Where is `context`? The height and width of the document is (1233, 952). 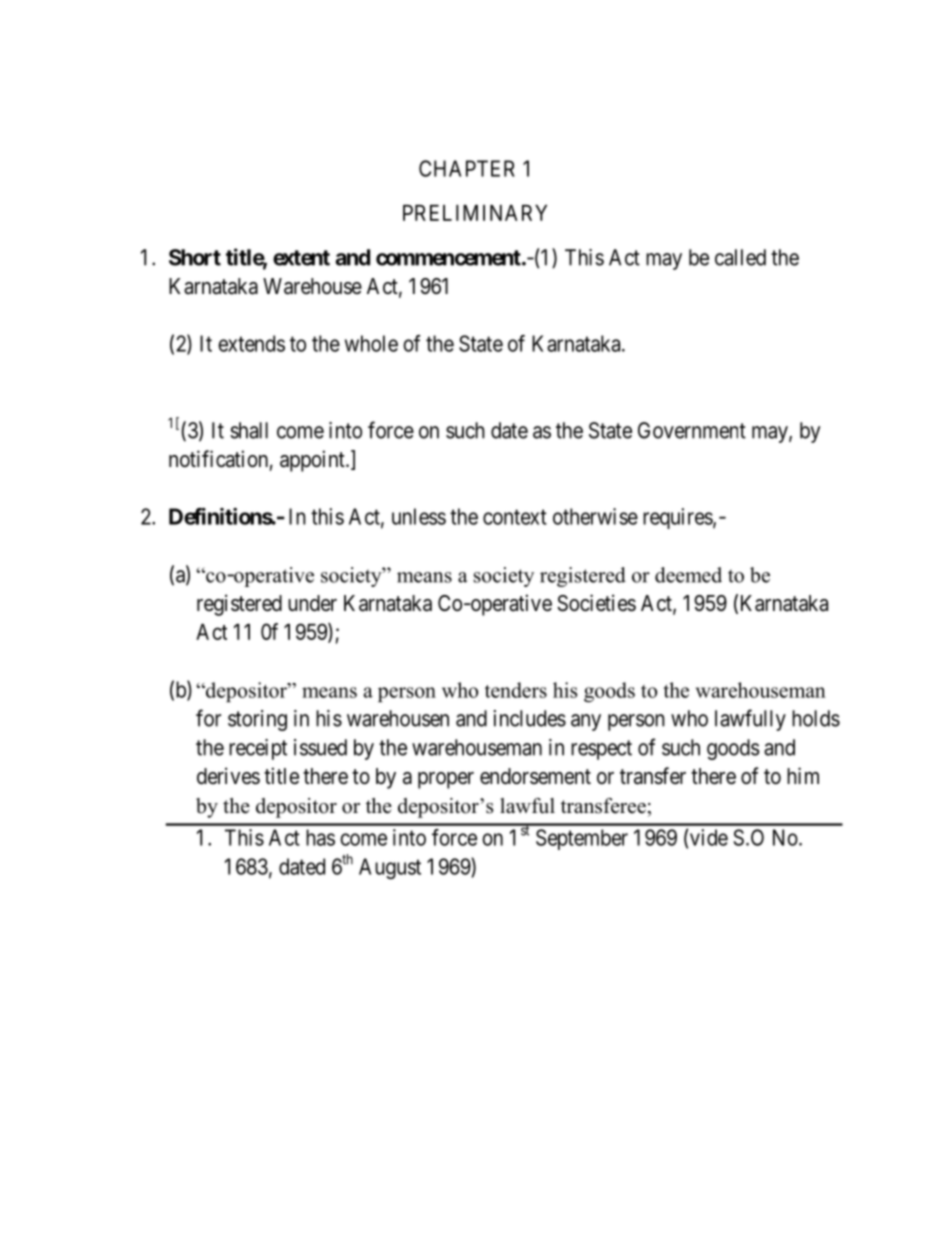
context is located at coordinates (515, 517).
